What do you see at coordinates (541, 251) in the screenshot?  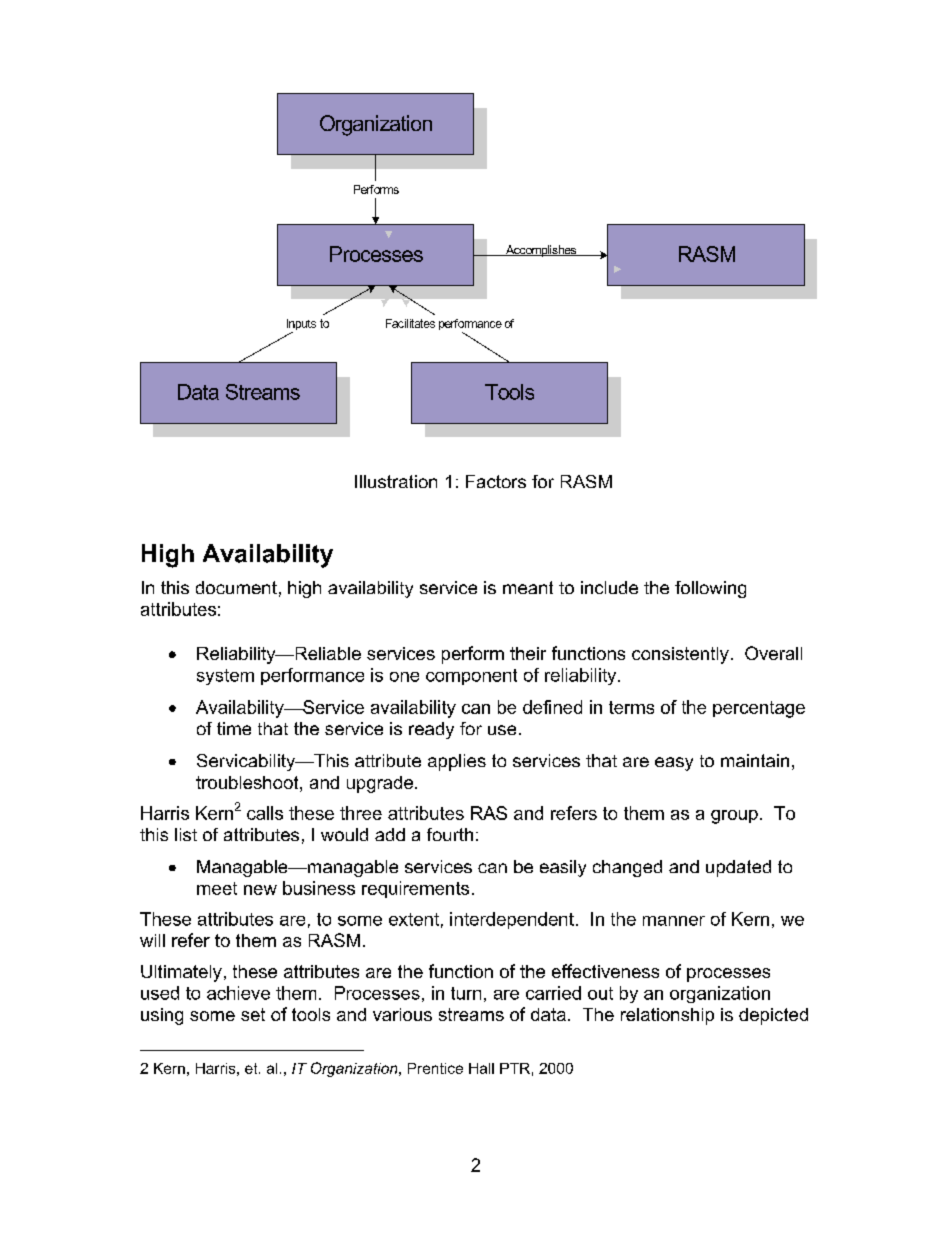 I see `Accomplishes` at bounding box center [541, 251].
